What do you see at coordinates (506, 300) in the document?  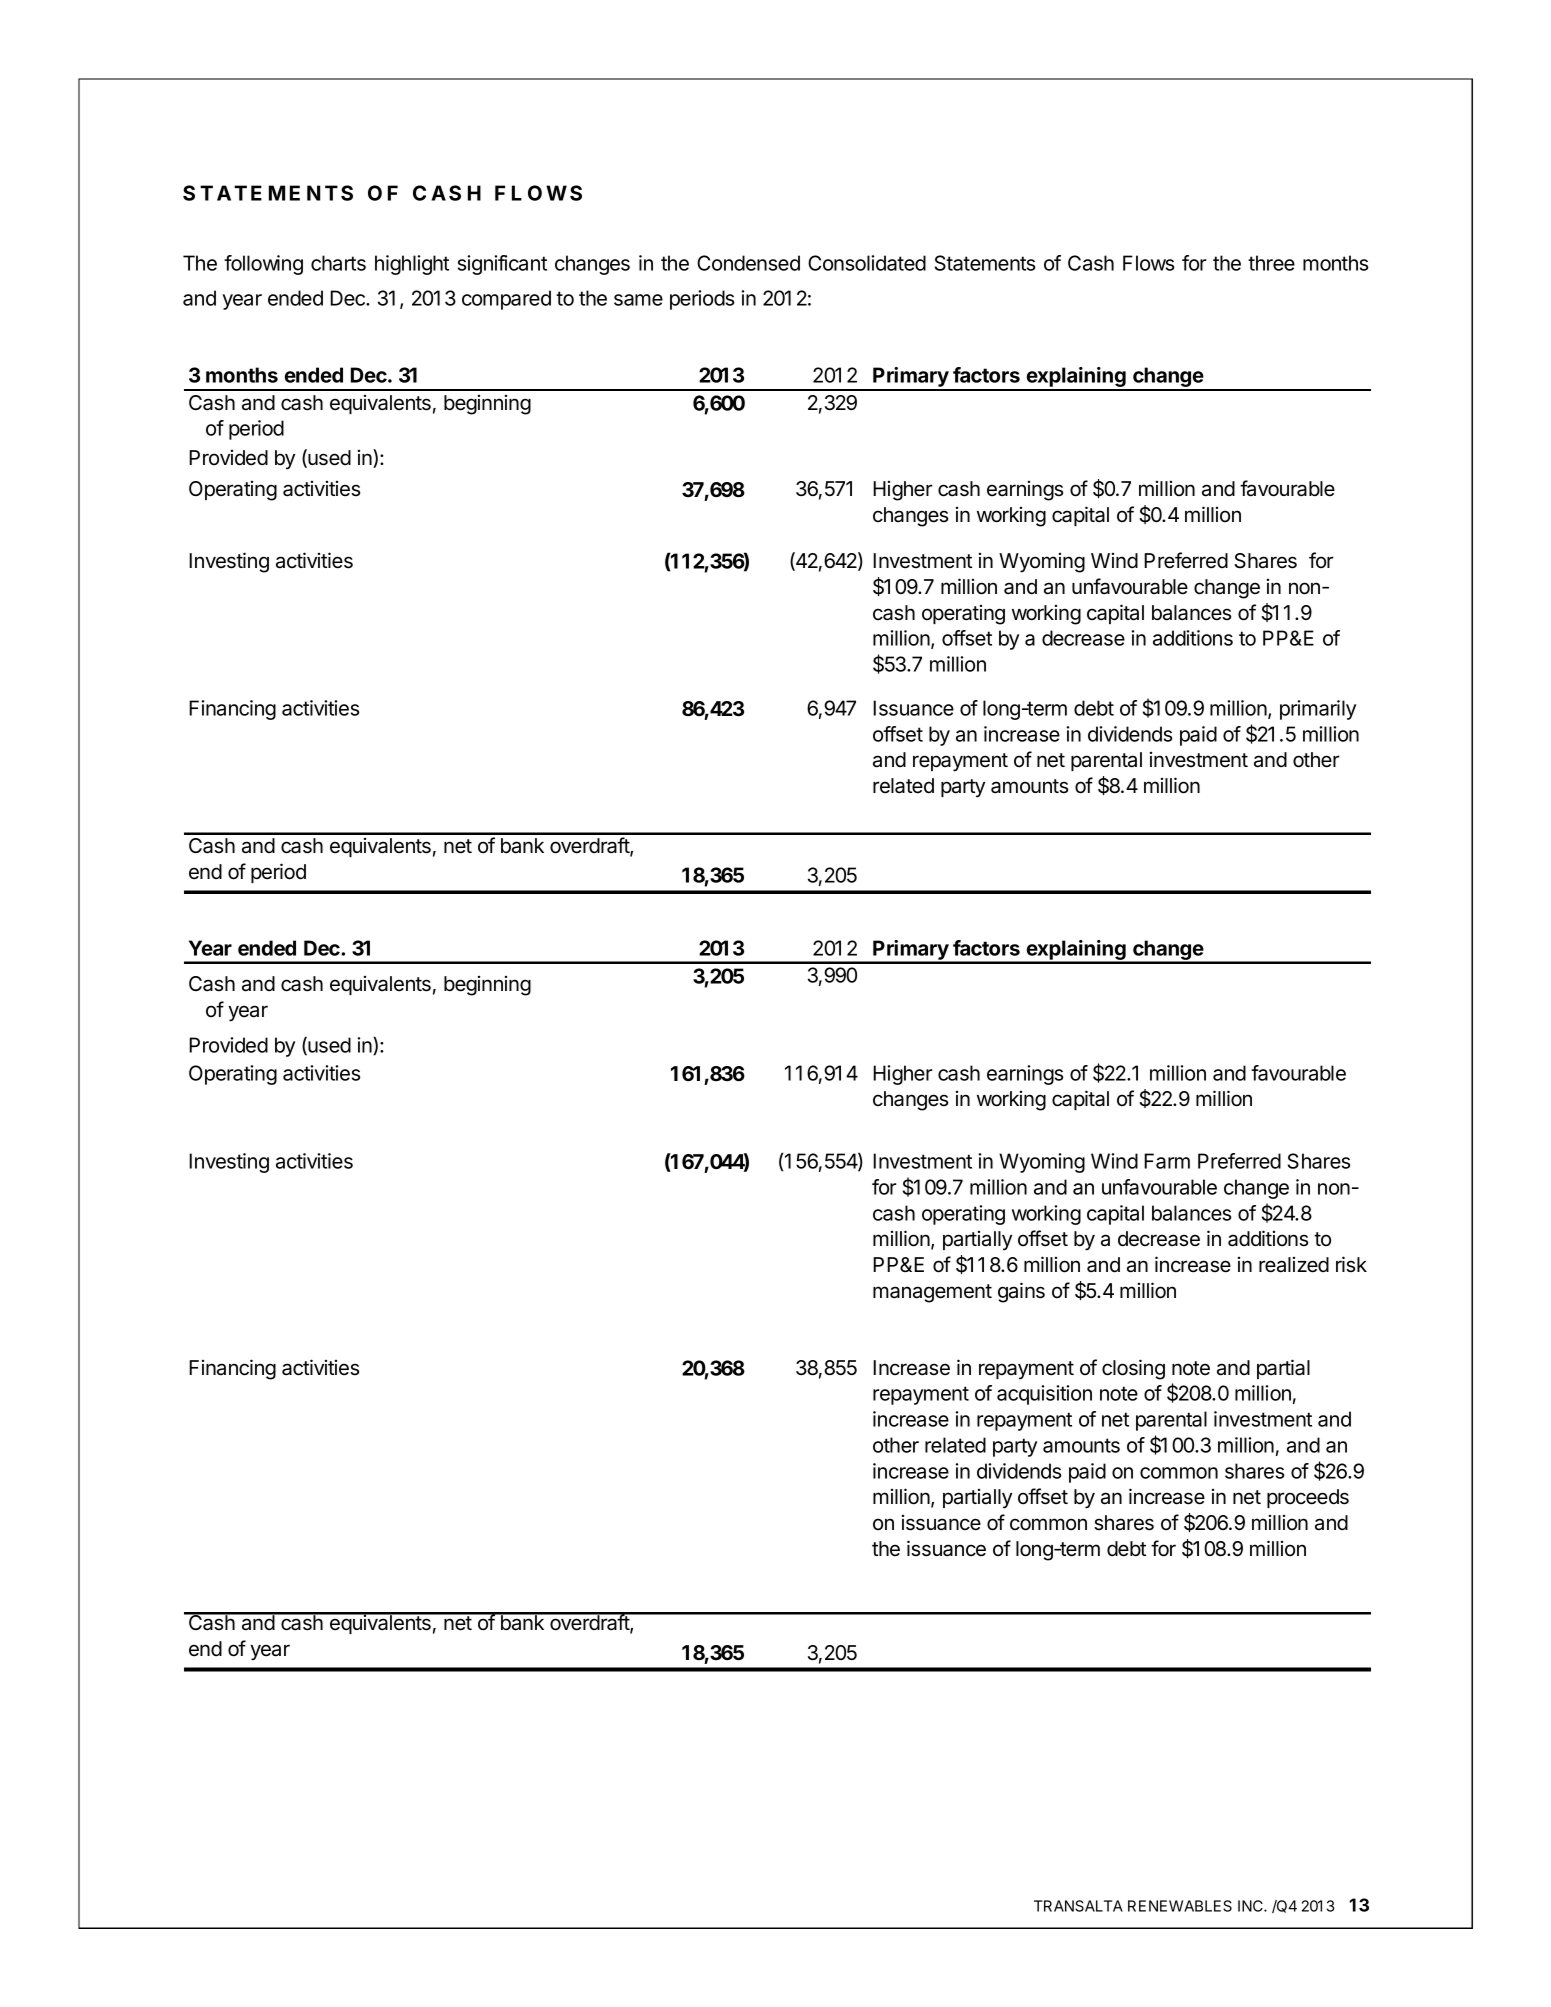 I see `compared` at bounding box center [506, 300].
